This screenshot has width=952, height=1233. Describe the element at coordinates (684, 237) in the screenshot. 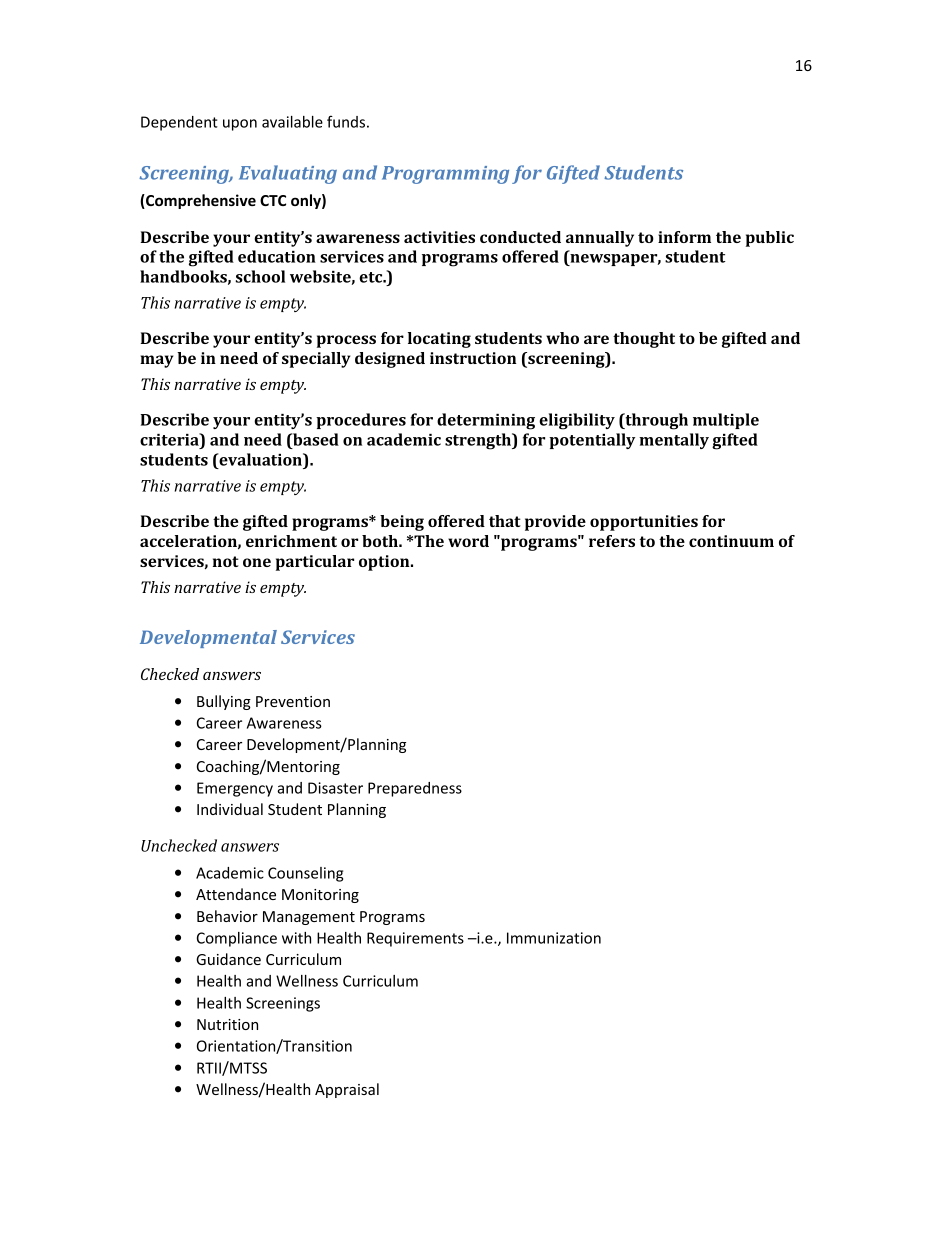

I see `inform` at that location.
